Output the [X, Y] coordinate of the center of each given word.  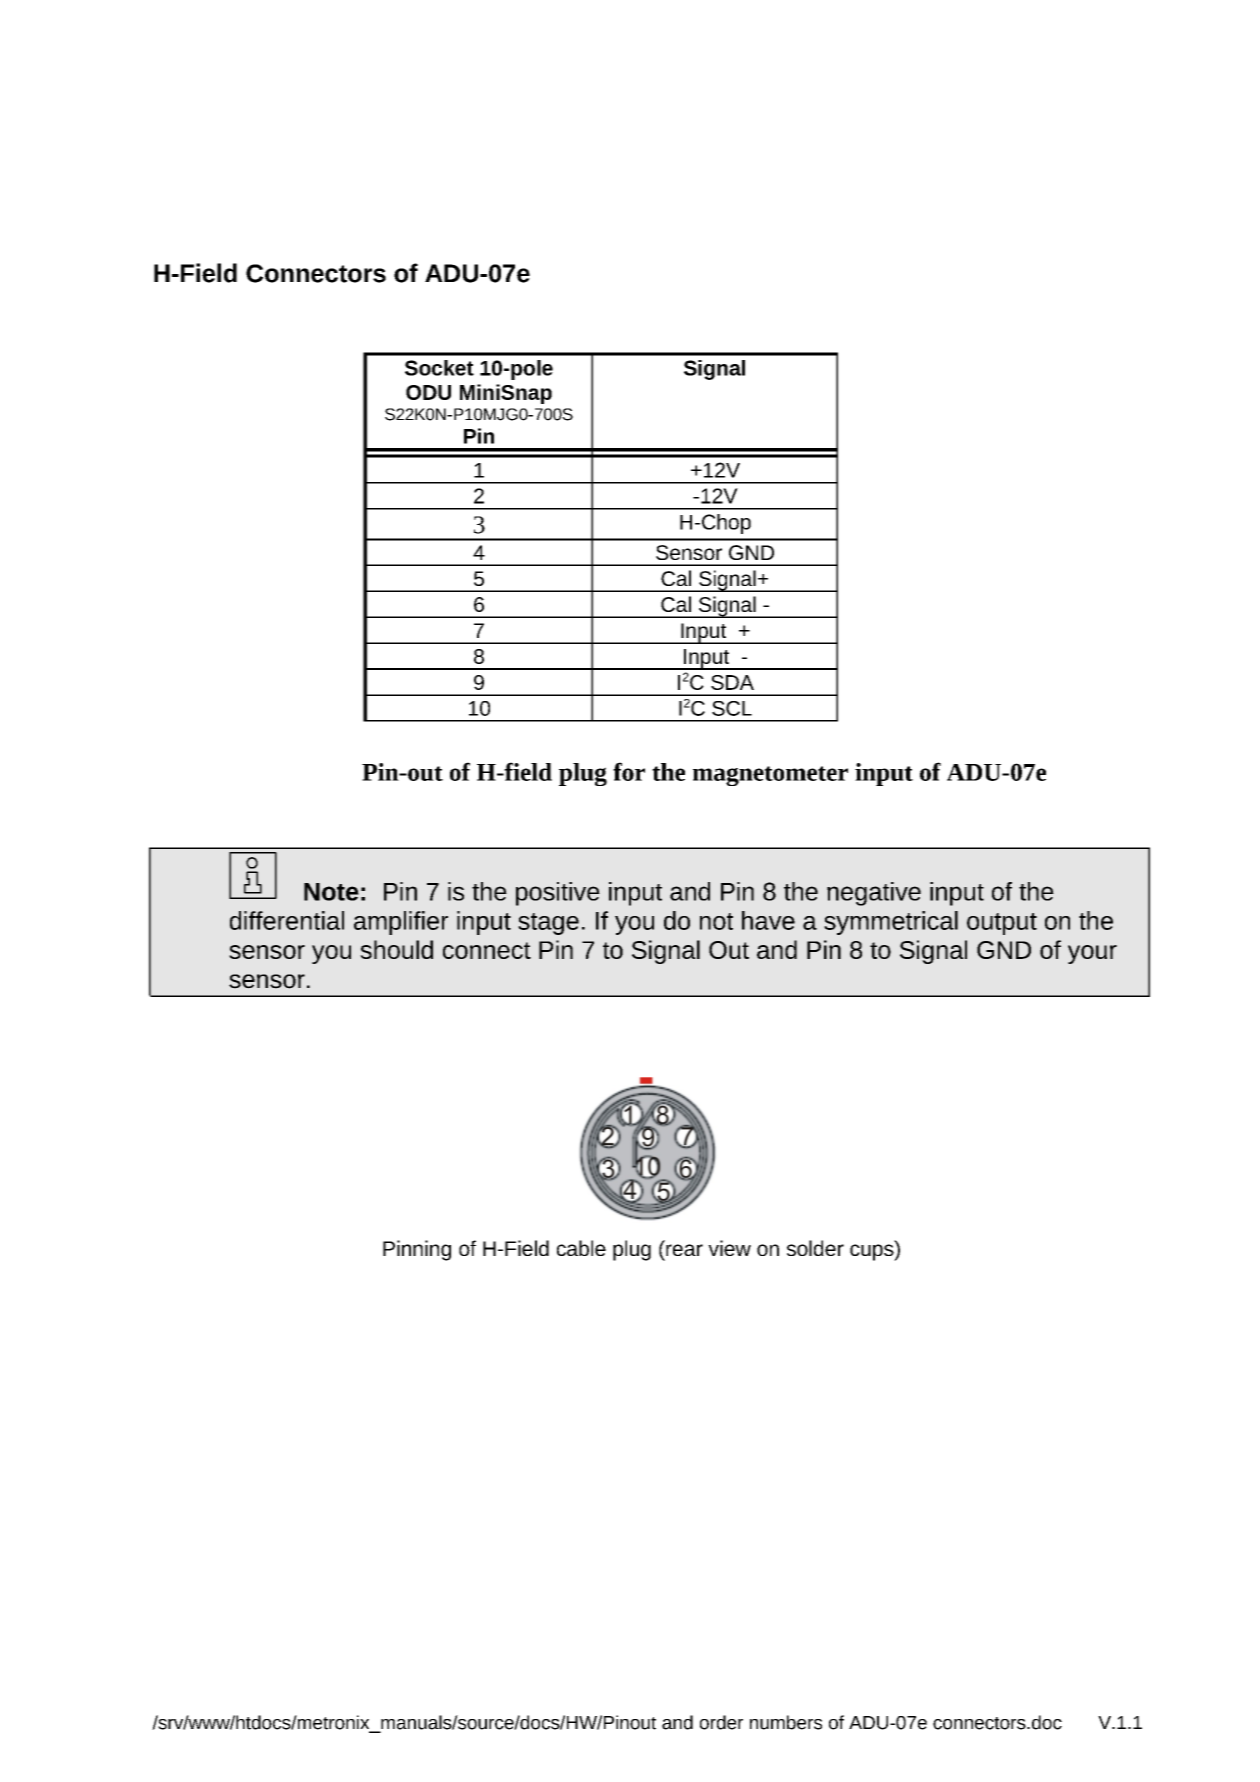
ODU [428, 392]
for [629, 771]
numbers [786, 1722]
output [1002, 924]
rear [684, 1250]
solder [815, 1248]
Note [331, 892]
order [721, 1722]
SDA [732, 682]
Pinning [417, 1250]
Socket [439, 368]
